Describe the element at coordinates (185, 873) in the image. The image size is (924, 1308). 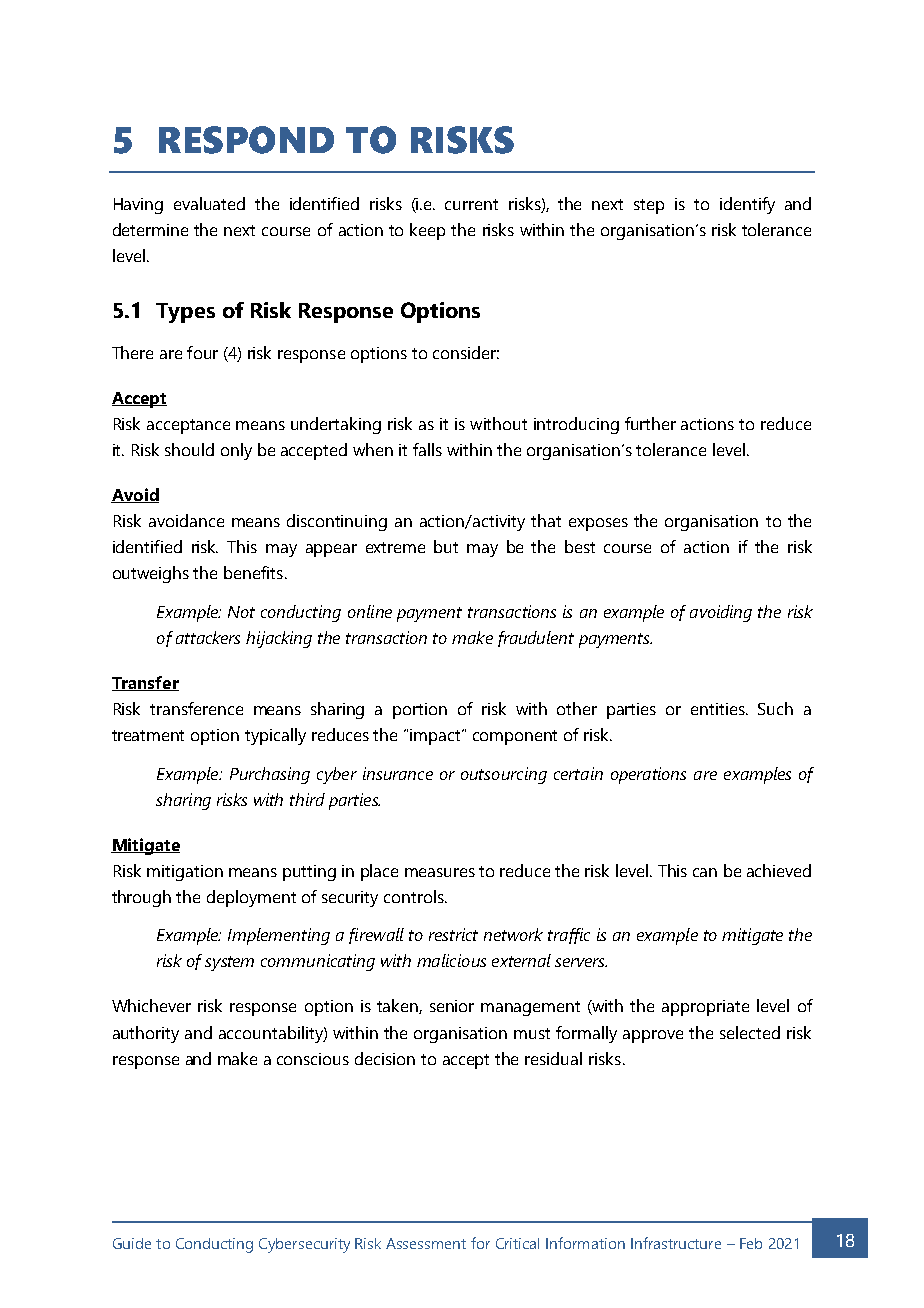
I see `mitigation` at that location.
